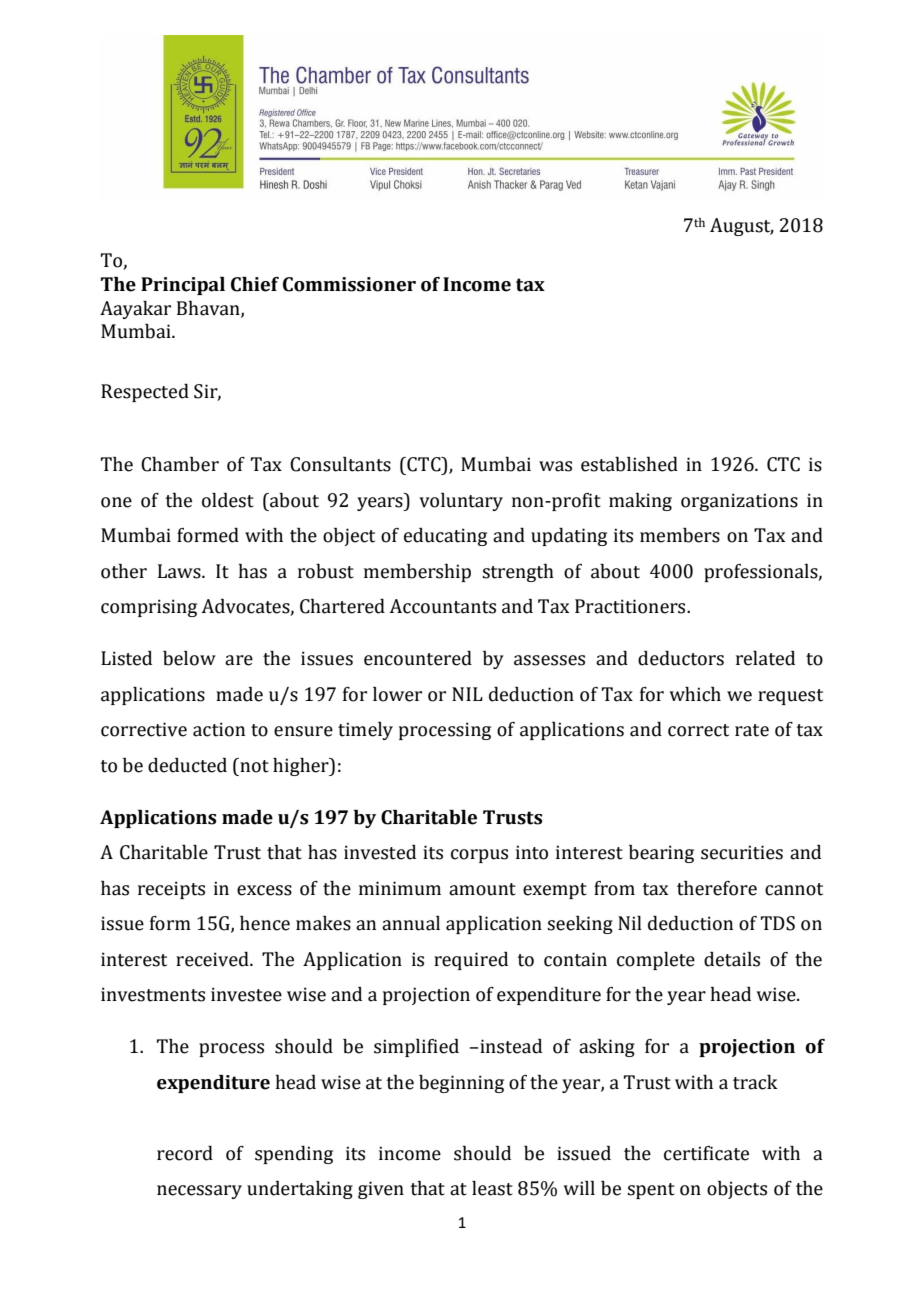  Describe the element at coordinates (185, 1153) in the image. I see `record` at that location.
